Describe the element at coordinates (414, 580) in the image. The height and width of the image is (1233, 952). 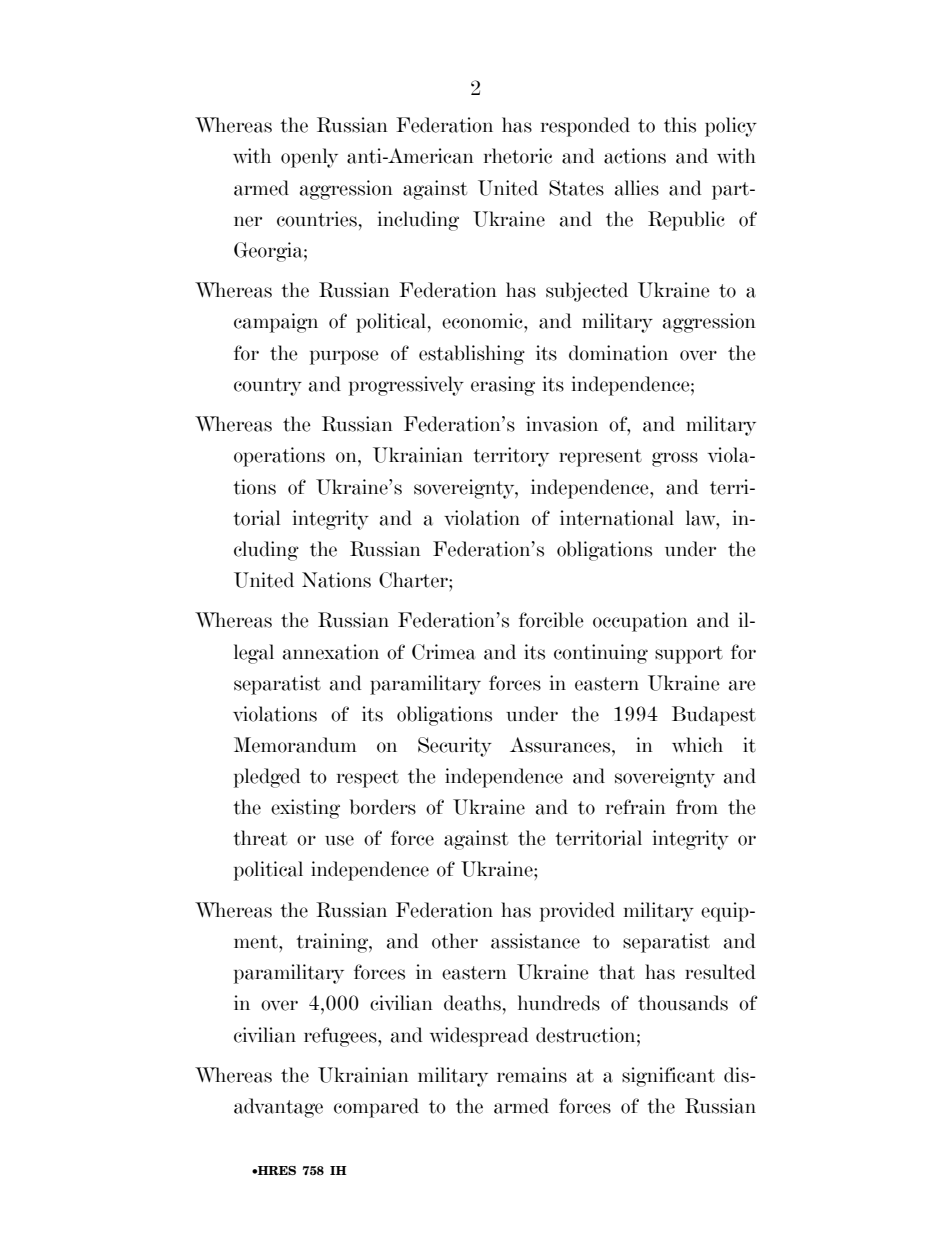
I see `Charter` at that location.
